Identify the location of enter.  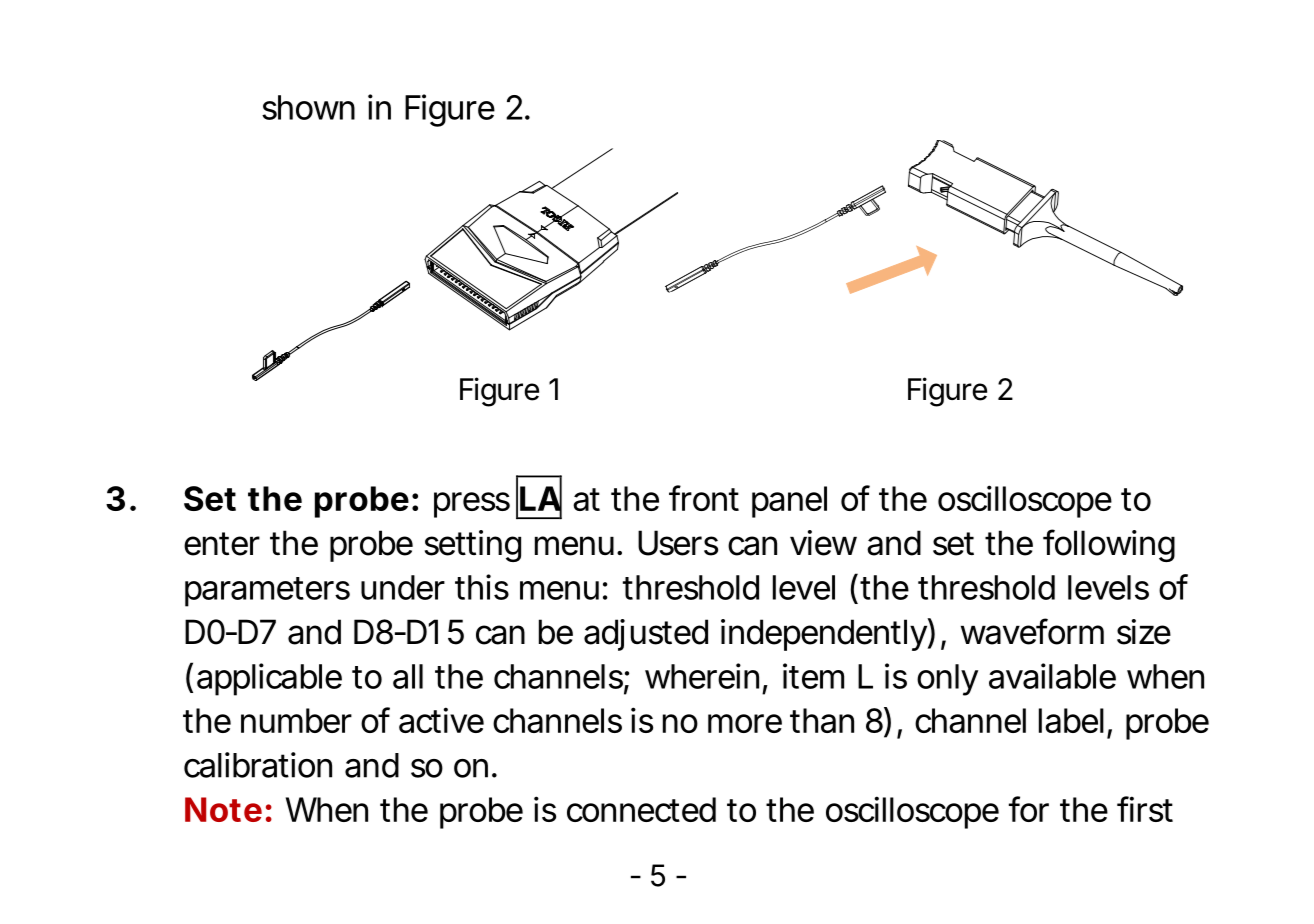
(222, 544).
